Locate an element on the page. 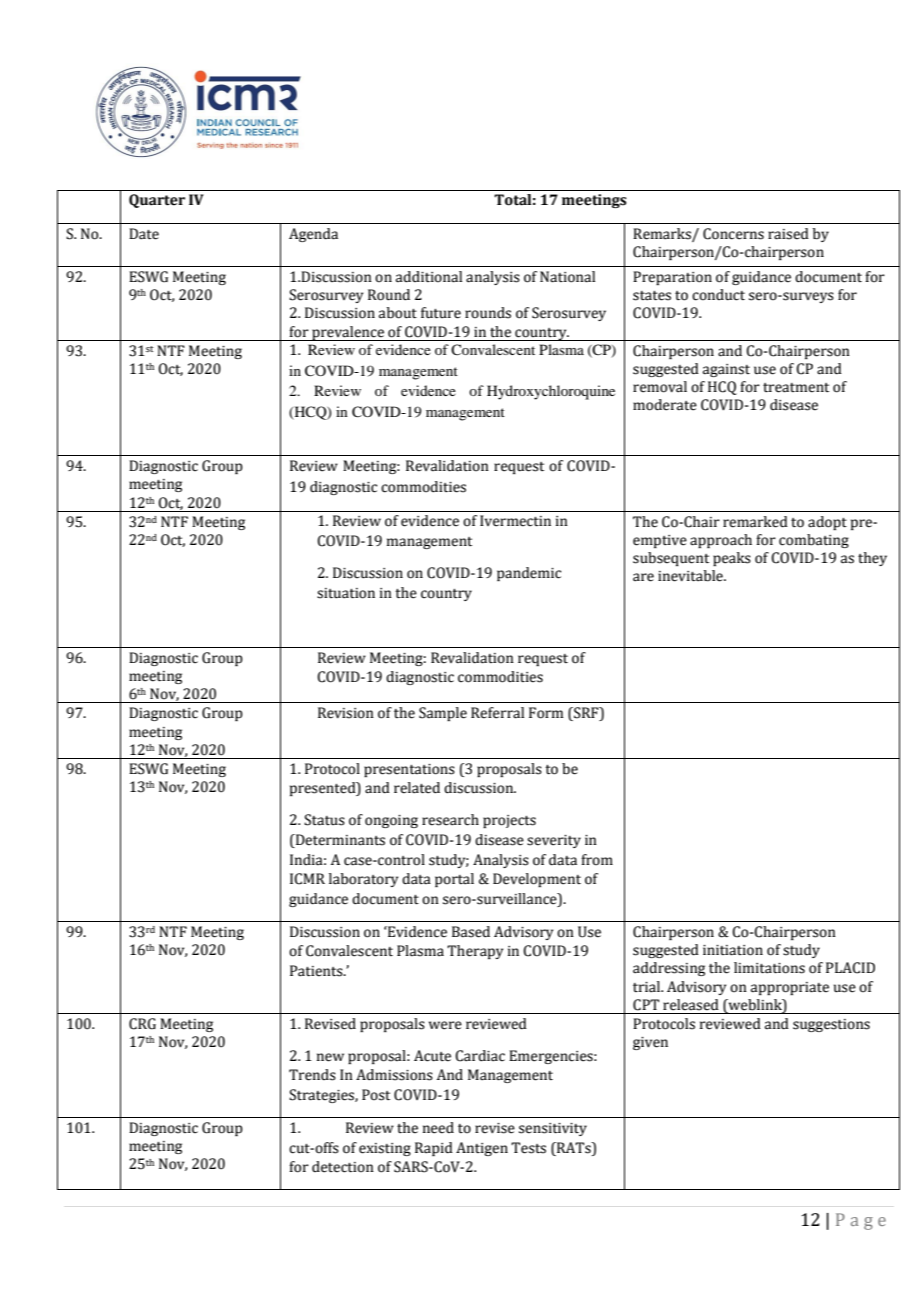 This page has height=1308, width=924. inevitable is located at coordinates (691, 576).
